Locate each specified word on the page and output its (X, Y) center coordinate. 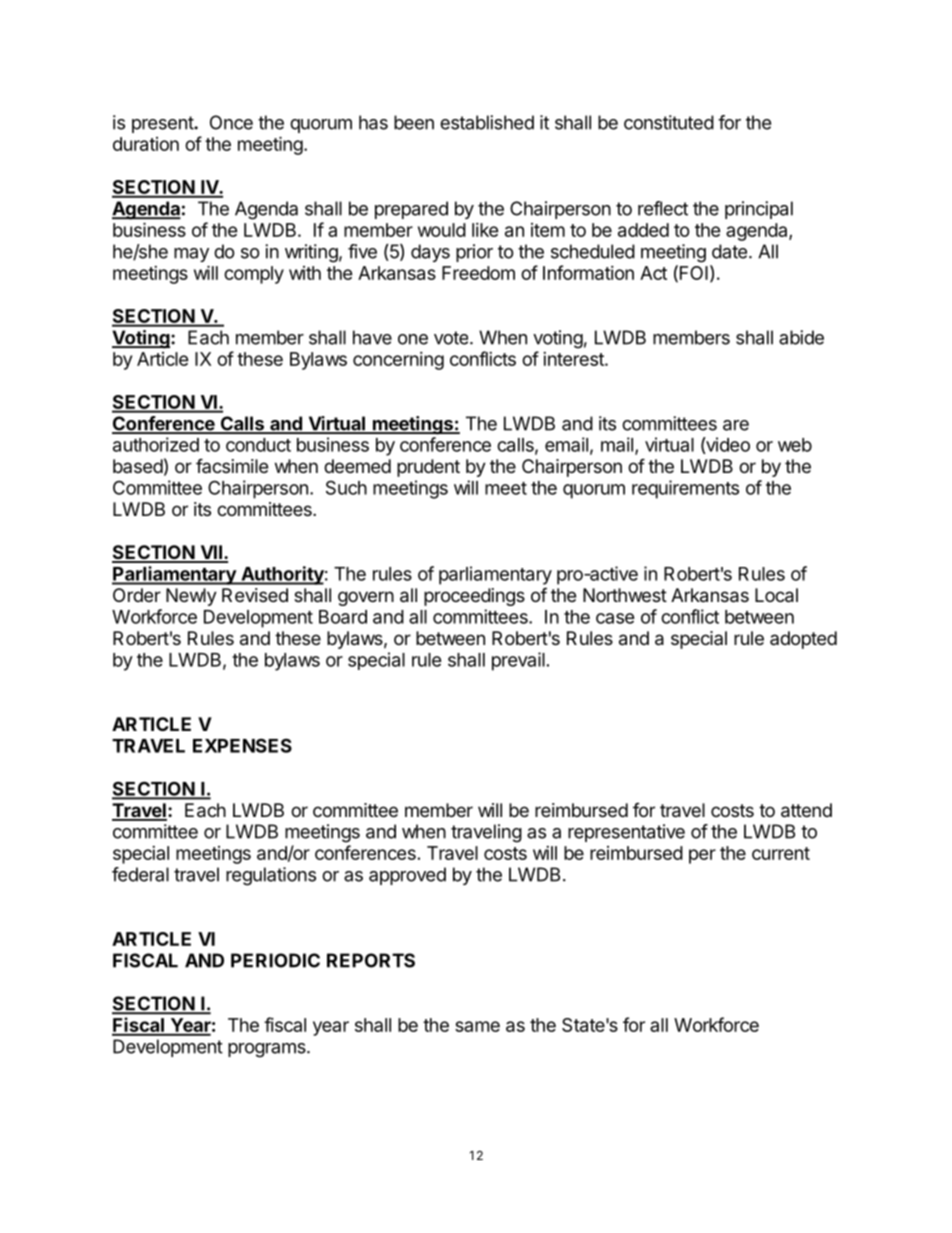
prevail (518, 661)
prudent (428, 468)
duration (146, 144)
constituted (669, 122)
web (795, 445)
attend (806, 810)
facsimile (232, 465)
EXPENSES (242, 745)
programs (268, 1050)
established (487, 122)
